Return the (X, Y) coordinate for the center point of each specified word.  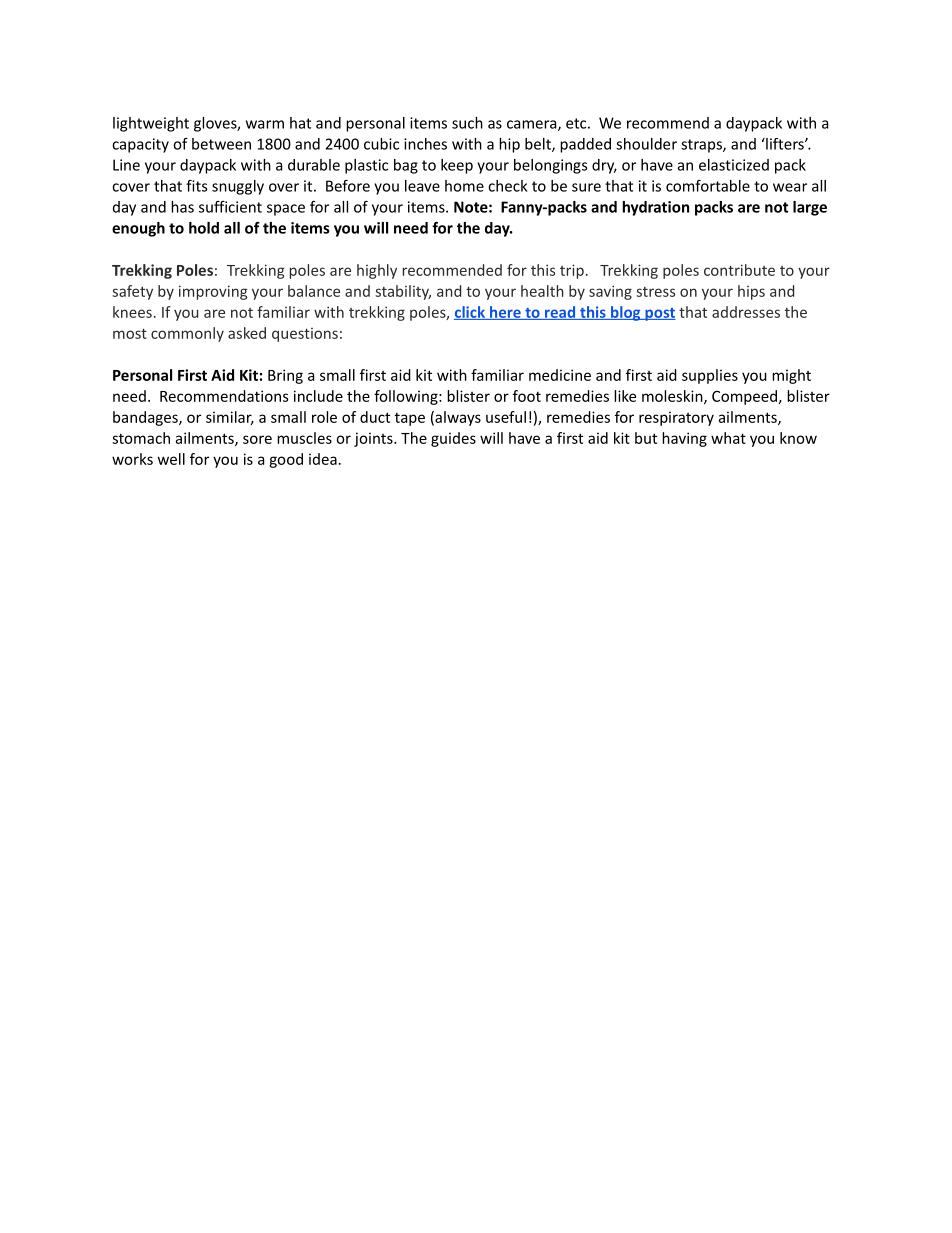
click (470, 313)
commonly (187, 334)
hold (204, 228)
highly (377, 271)
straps (702, 146)
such (467, 123)
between (221, 144)
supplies (710, 376)
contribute (739, 270)
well (171, 459)
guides (453, 439)
